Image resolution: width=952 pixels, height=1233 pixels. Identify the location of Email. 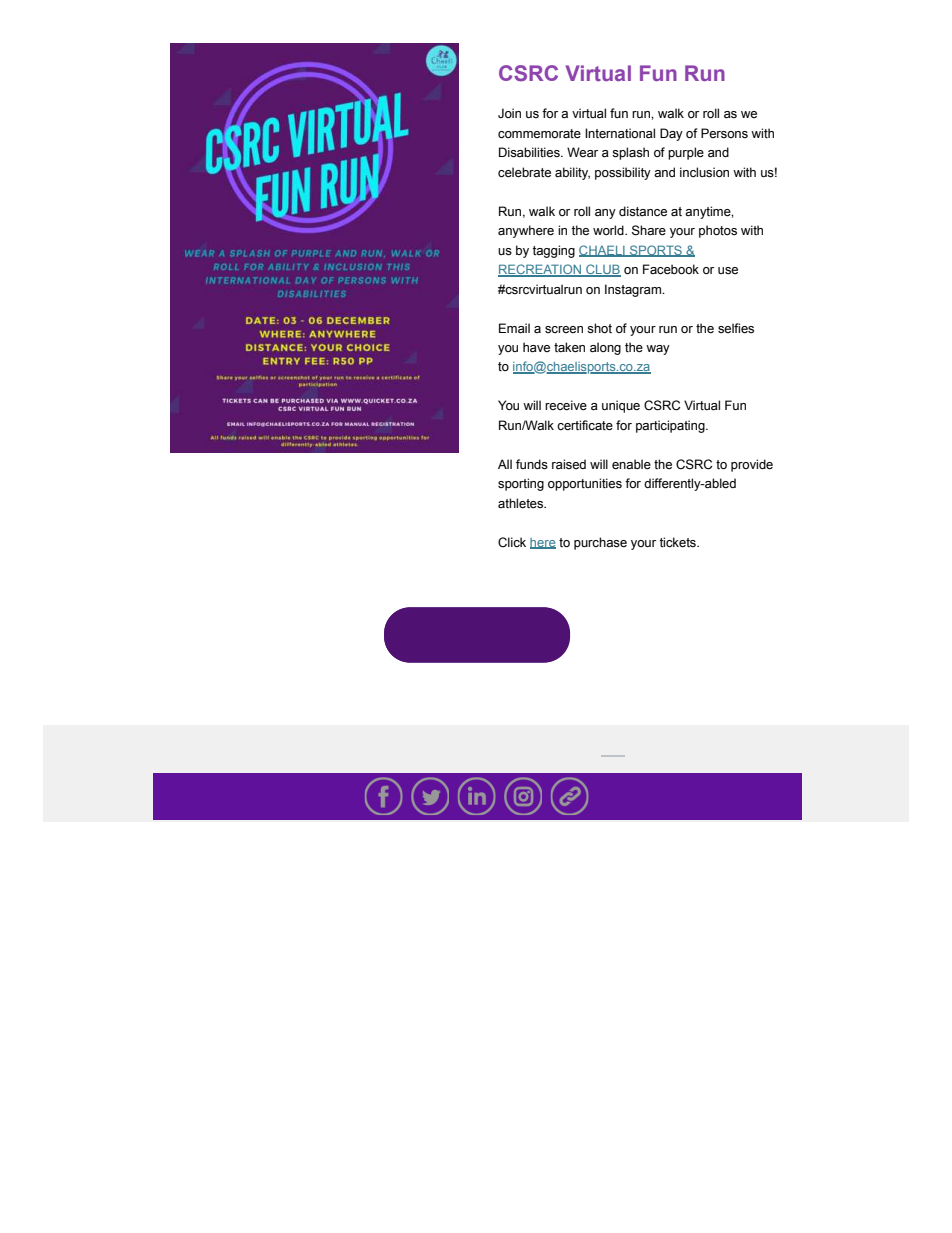
(514, 328).
